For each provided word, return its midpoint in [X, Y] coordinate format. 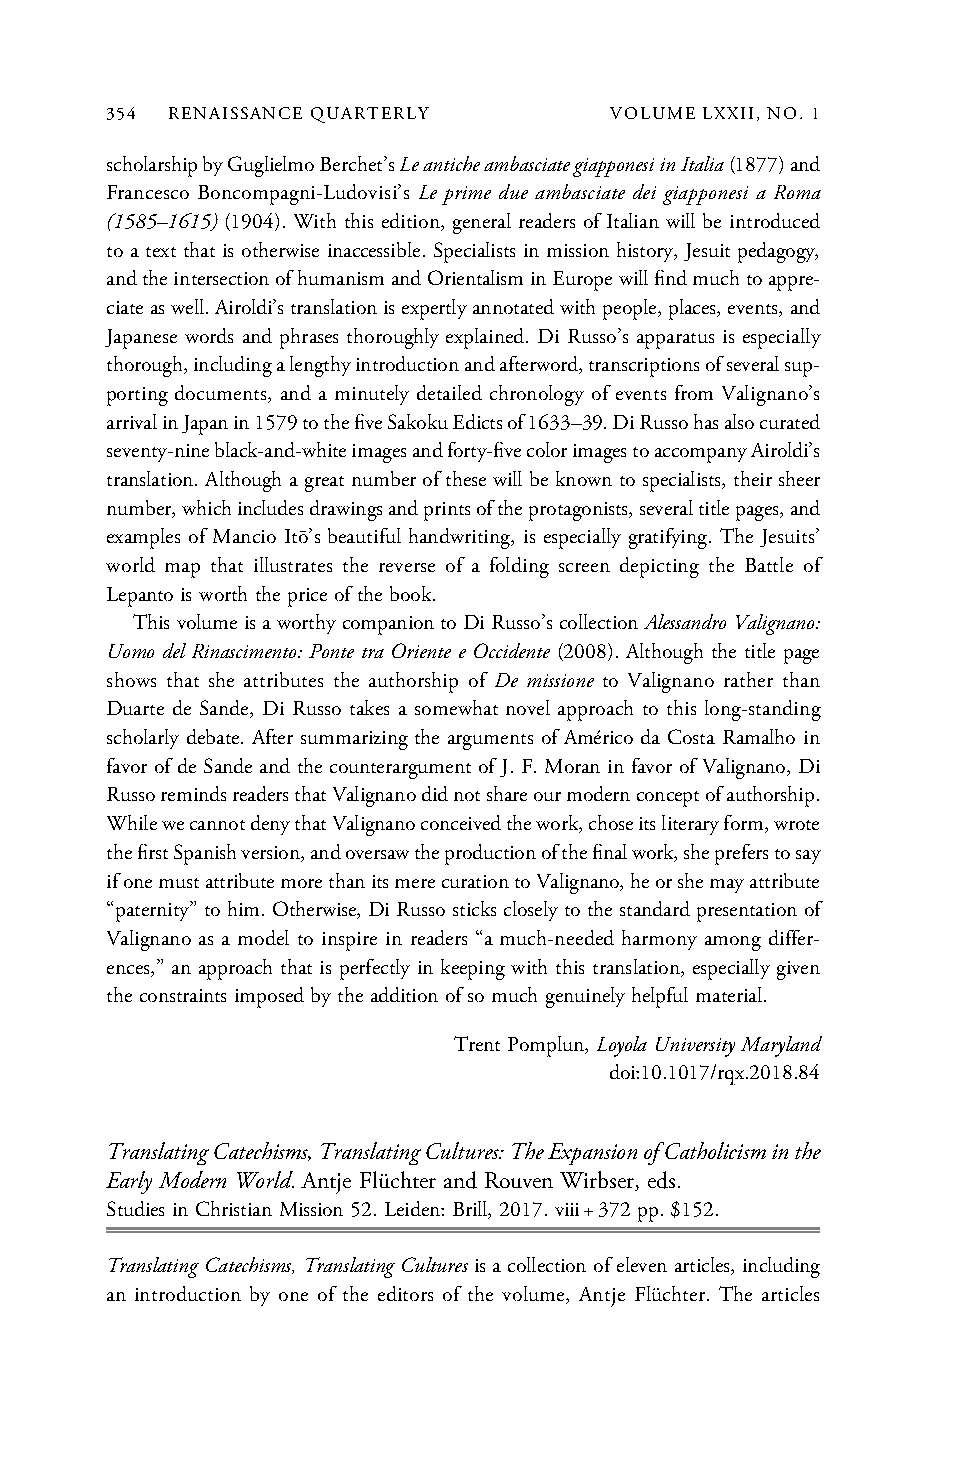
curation [475, 881]
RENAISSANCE [235, 113]
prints [447, 511]
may [727, 886]
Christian [234, 1208]
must [179, 883]
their [753, 478]
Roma [797, 192]
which [206, 507]
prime [466, 195]
